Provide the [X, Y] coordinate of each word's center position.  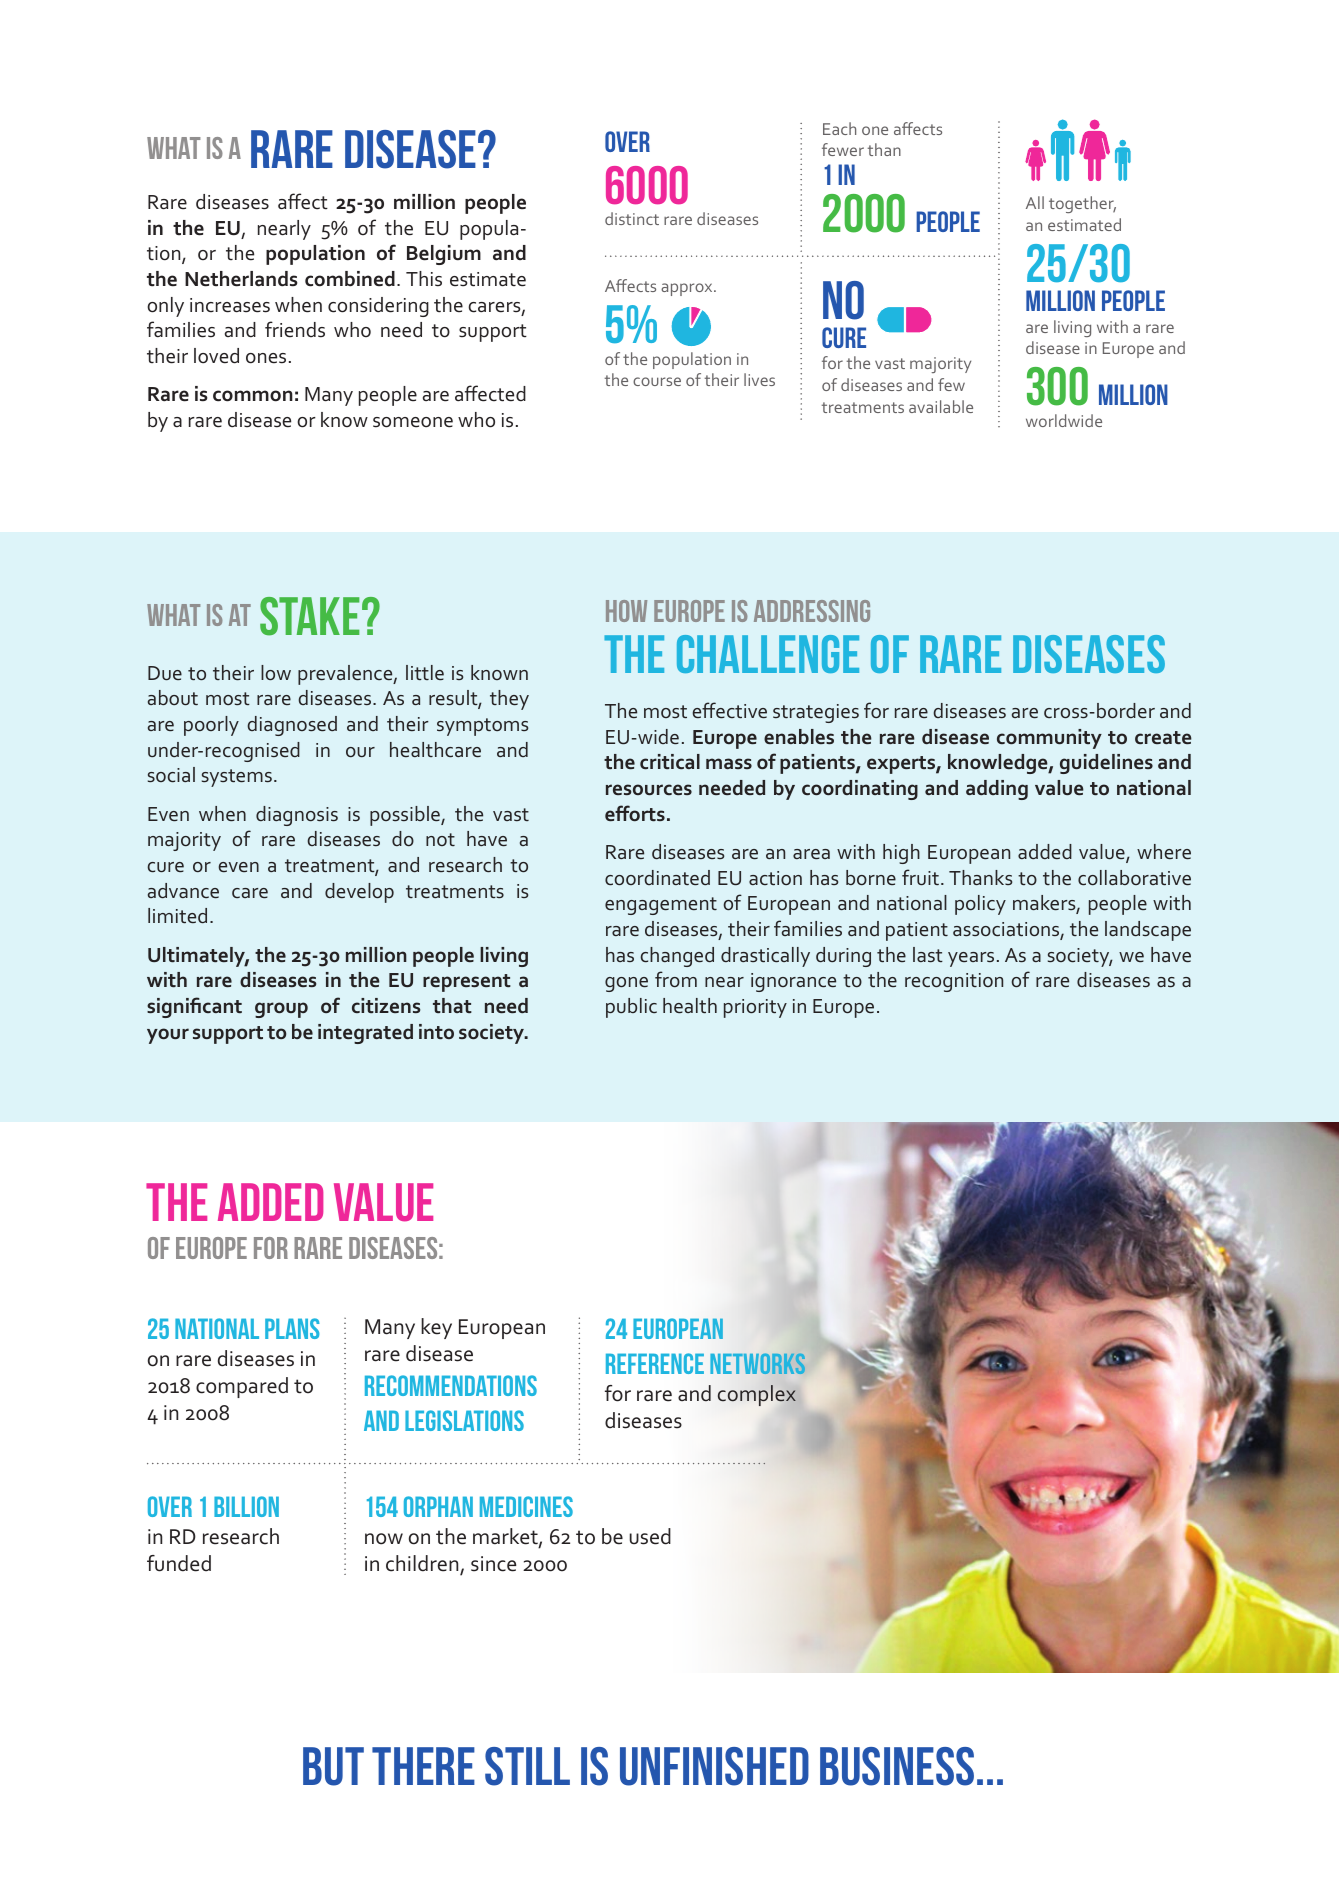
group [281, 1010]
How [626, 611]
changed [677, 957]
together [1082, 204]
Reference [655, 1363]
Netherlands [241, 279]
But [333, 1766]
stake [309, 616]
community [1049, 739]
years [971, 959]
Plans [292, 1328]
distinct [632, 218]
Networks [758, 1363]
